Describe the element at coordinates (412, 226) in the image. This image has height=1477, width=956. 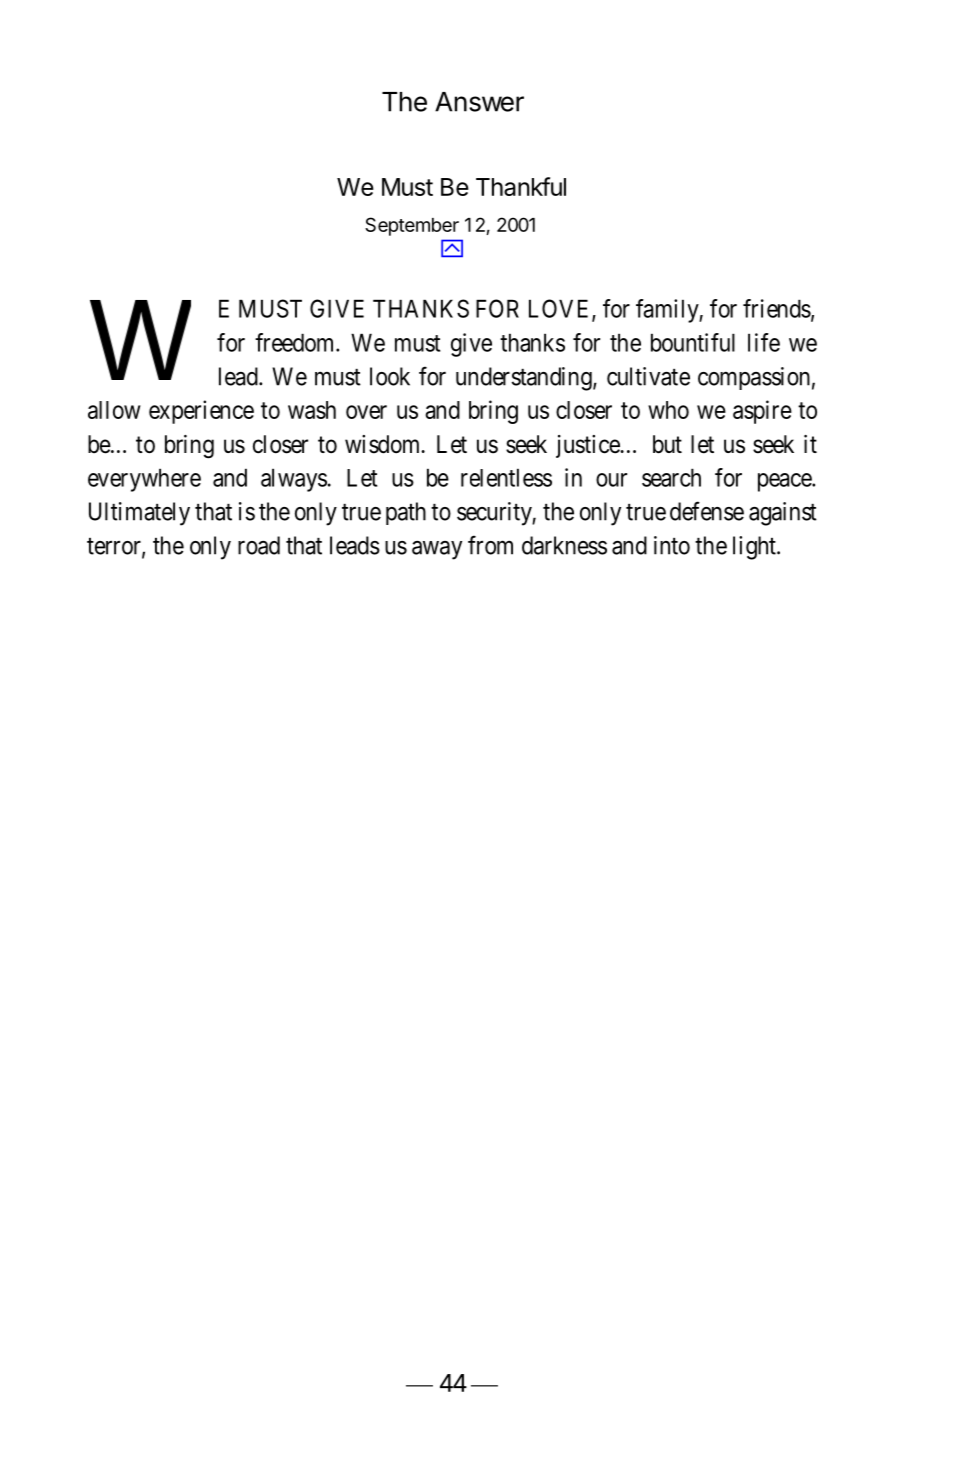
I see `September` at that location.
